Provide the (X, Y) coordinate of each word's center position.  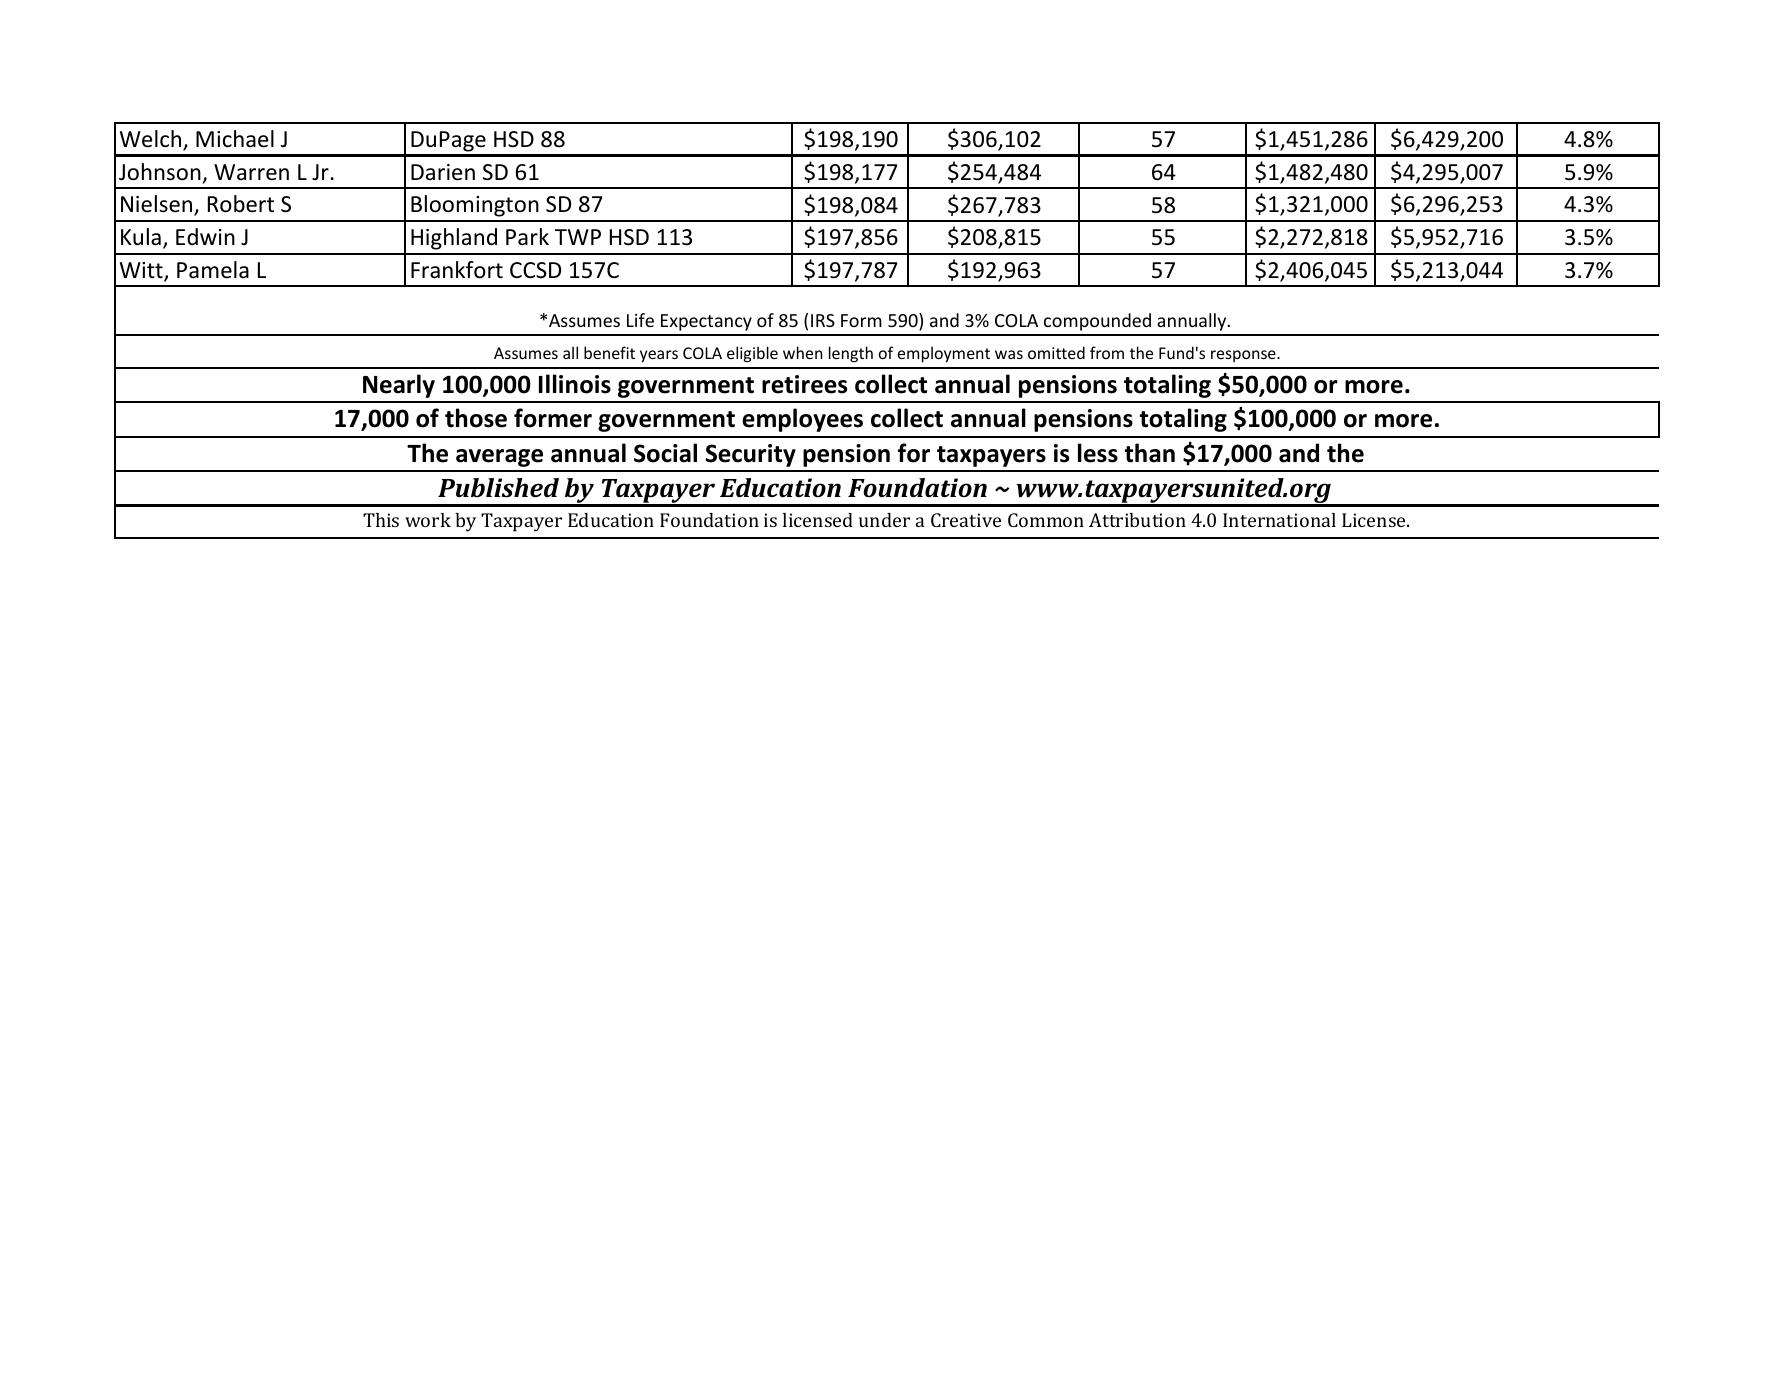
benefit (609, 352)
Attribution (1137, 520)
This (381, 520)
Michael (235, 139)
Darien (443, 172)
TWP (578, 237)
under (884, 520)
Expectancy (706, 322)
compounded (1097, 322)
